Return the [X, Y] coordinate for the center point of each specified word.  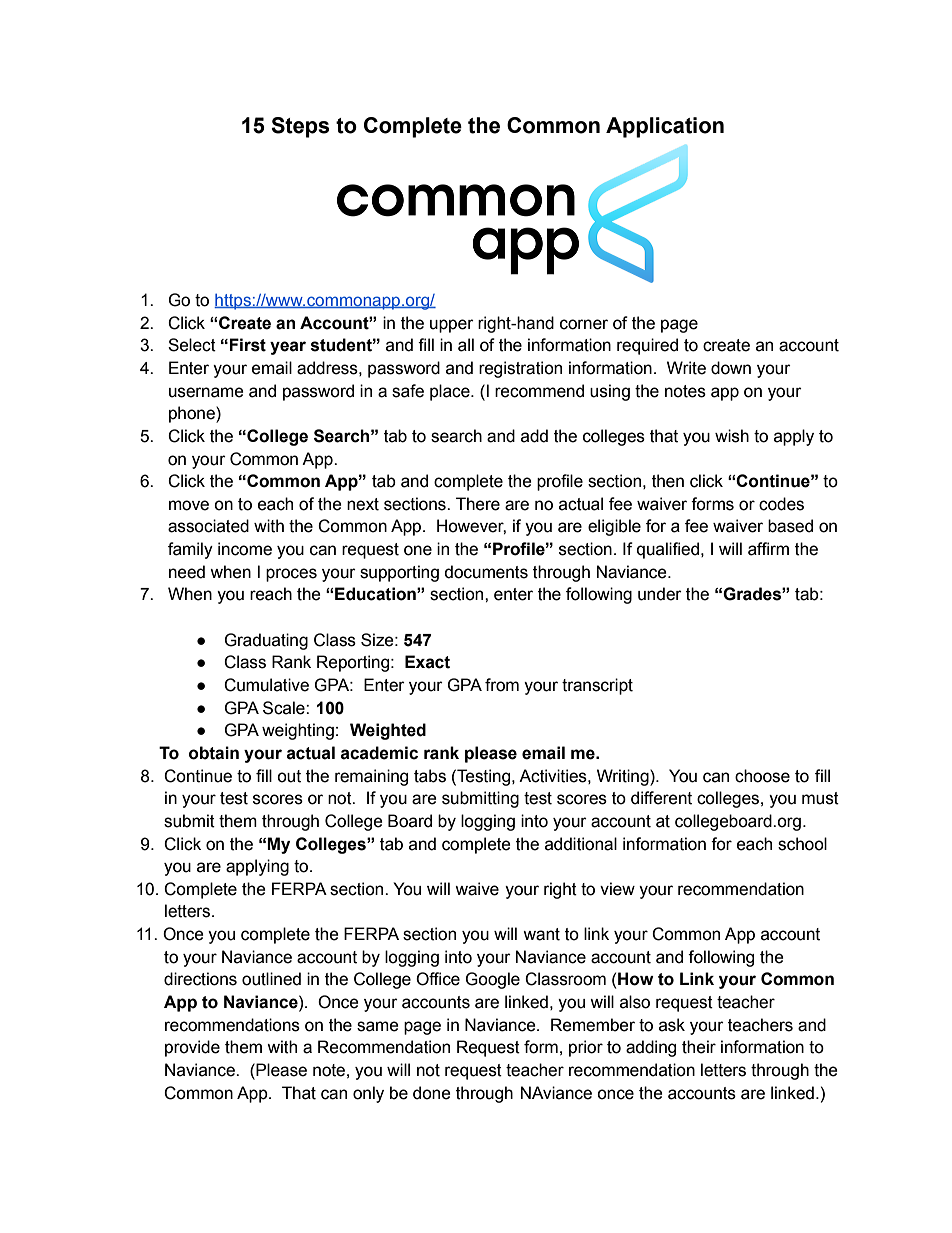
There [478, 504]
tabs [430, 776]
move [189, 505]
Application [665, 127]
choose [762, 776]
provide [192, 1048]
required [647, 346]
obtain [214, 753]
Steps [300, 127]
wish [732, 436]
